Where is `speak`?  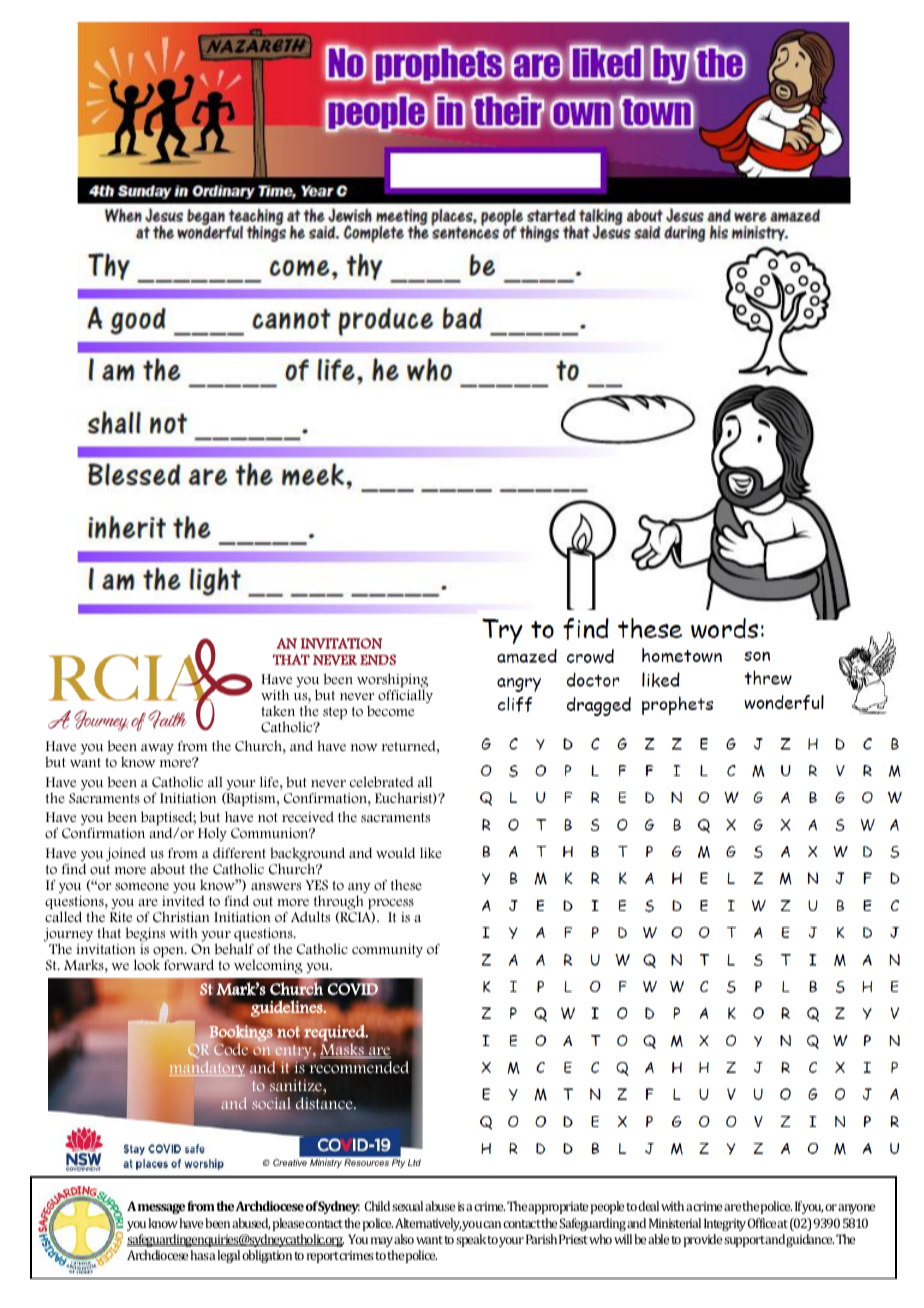
speak is located at coordinates (472, 1240).
